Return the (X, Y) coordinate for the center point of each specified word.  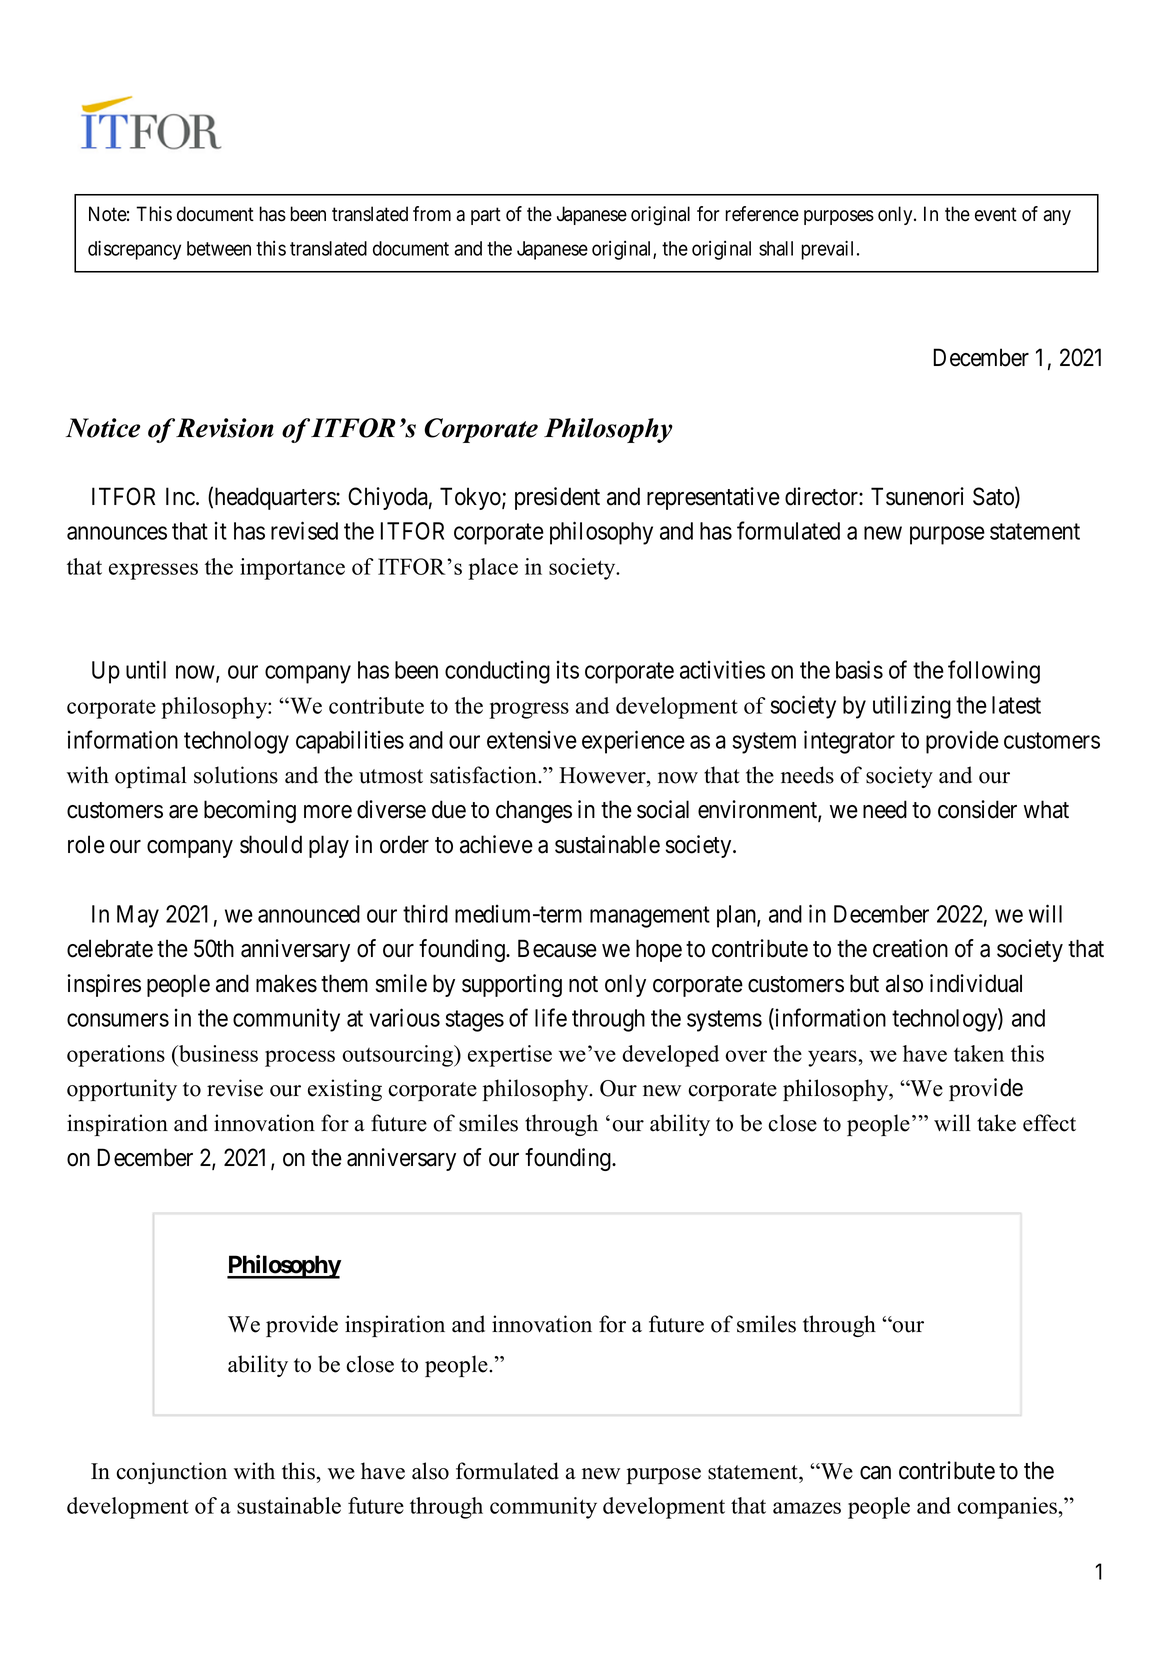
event (996, 214)
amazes (807, 1508)
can (875, 1473)
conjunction (171, 1473)
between (219, 248)
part (486, 216)
